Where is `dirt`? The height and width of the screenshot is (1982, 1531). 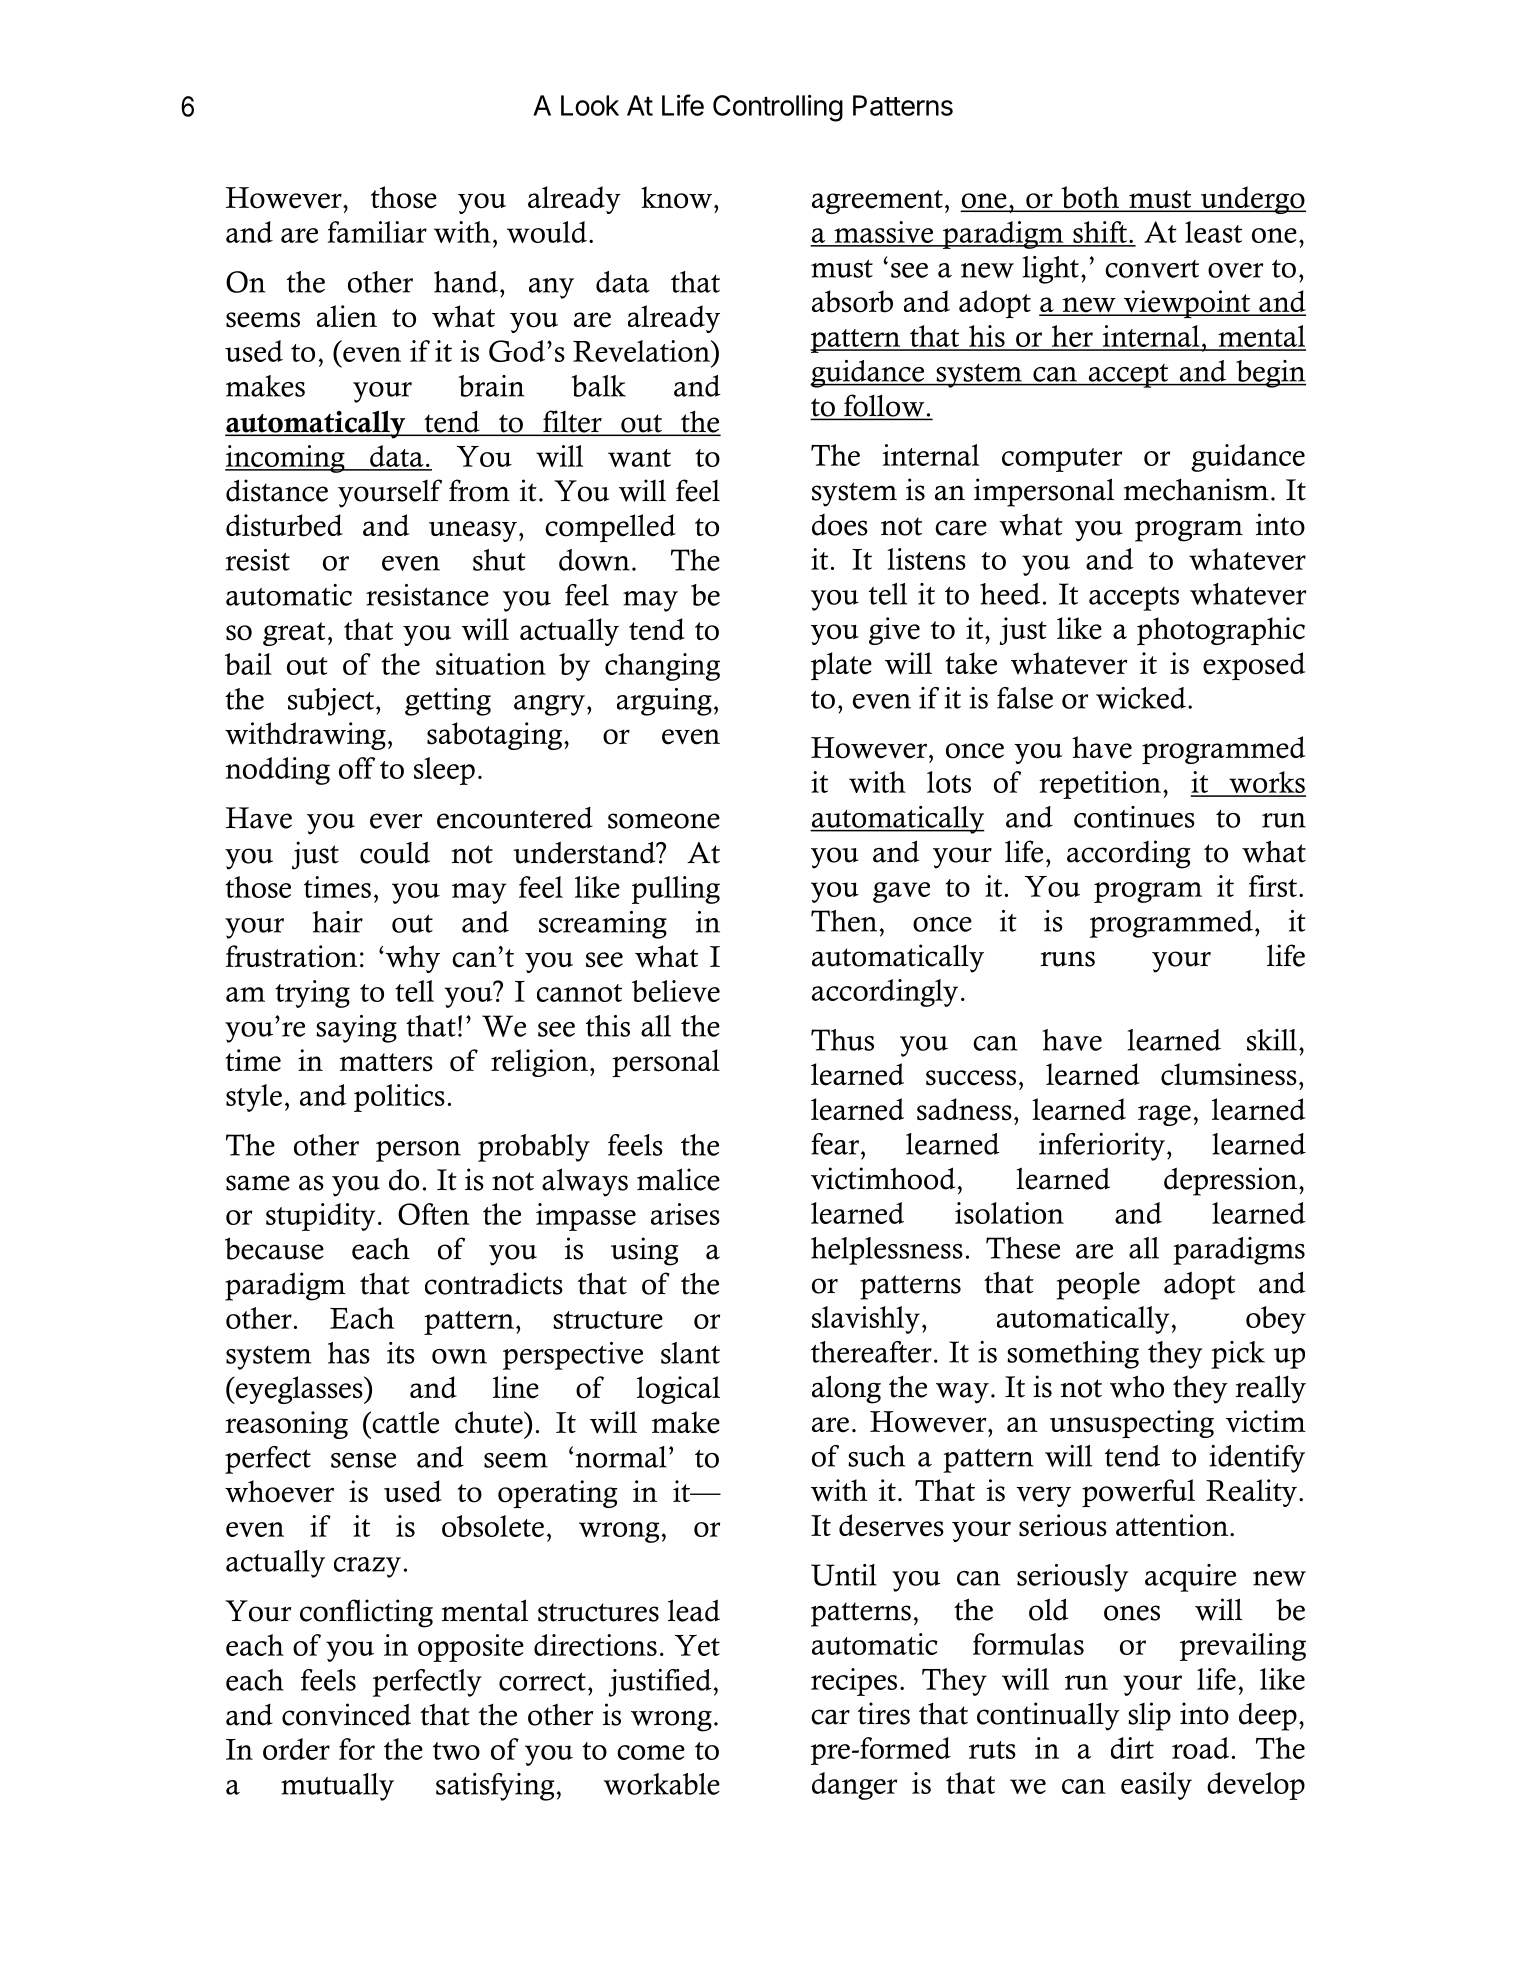 dirt is located at coordinates (1132, 1748).
